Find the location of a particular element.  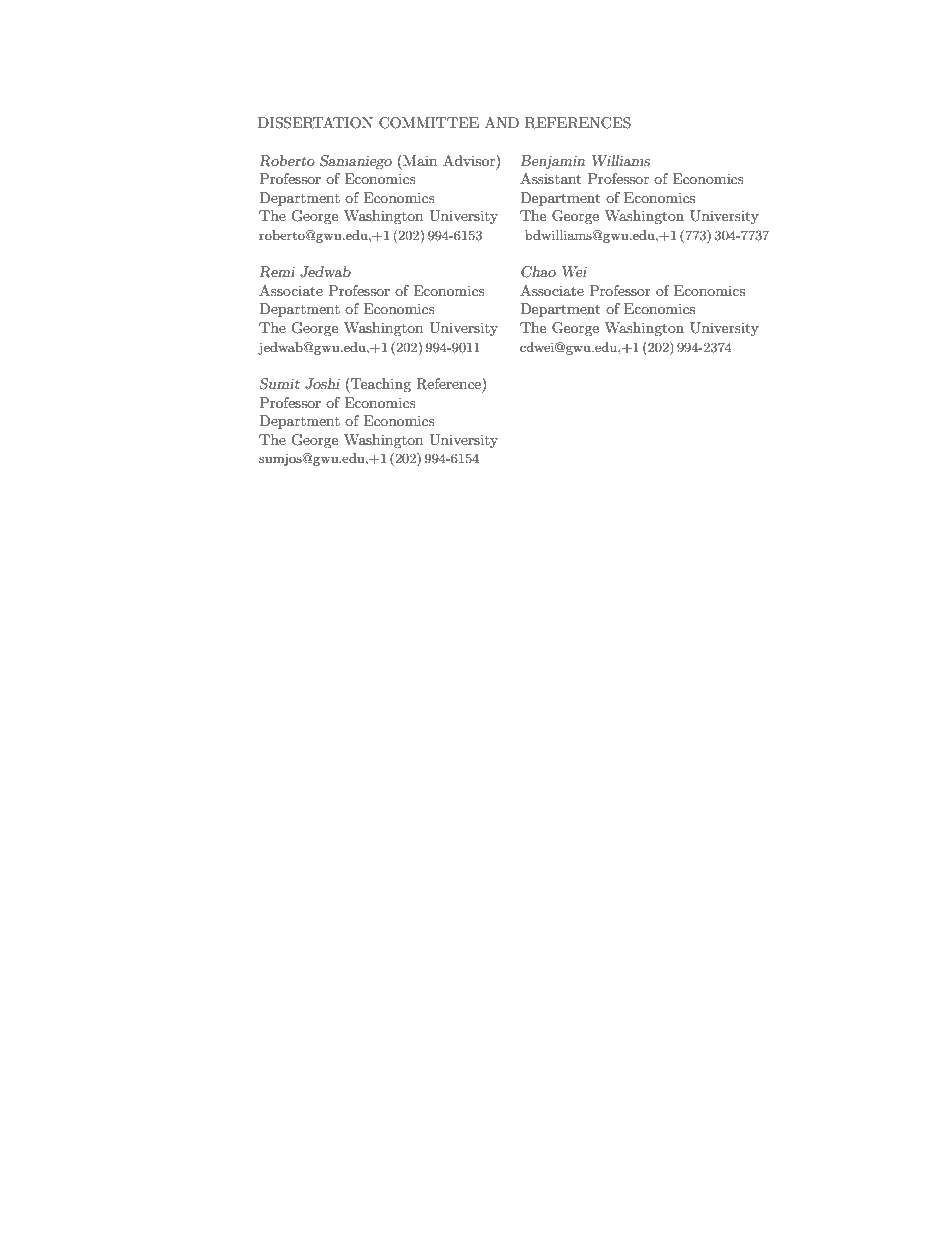

Joshi is located at coordinates (322, 384).
